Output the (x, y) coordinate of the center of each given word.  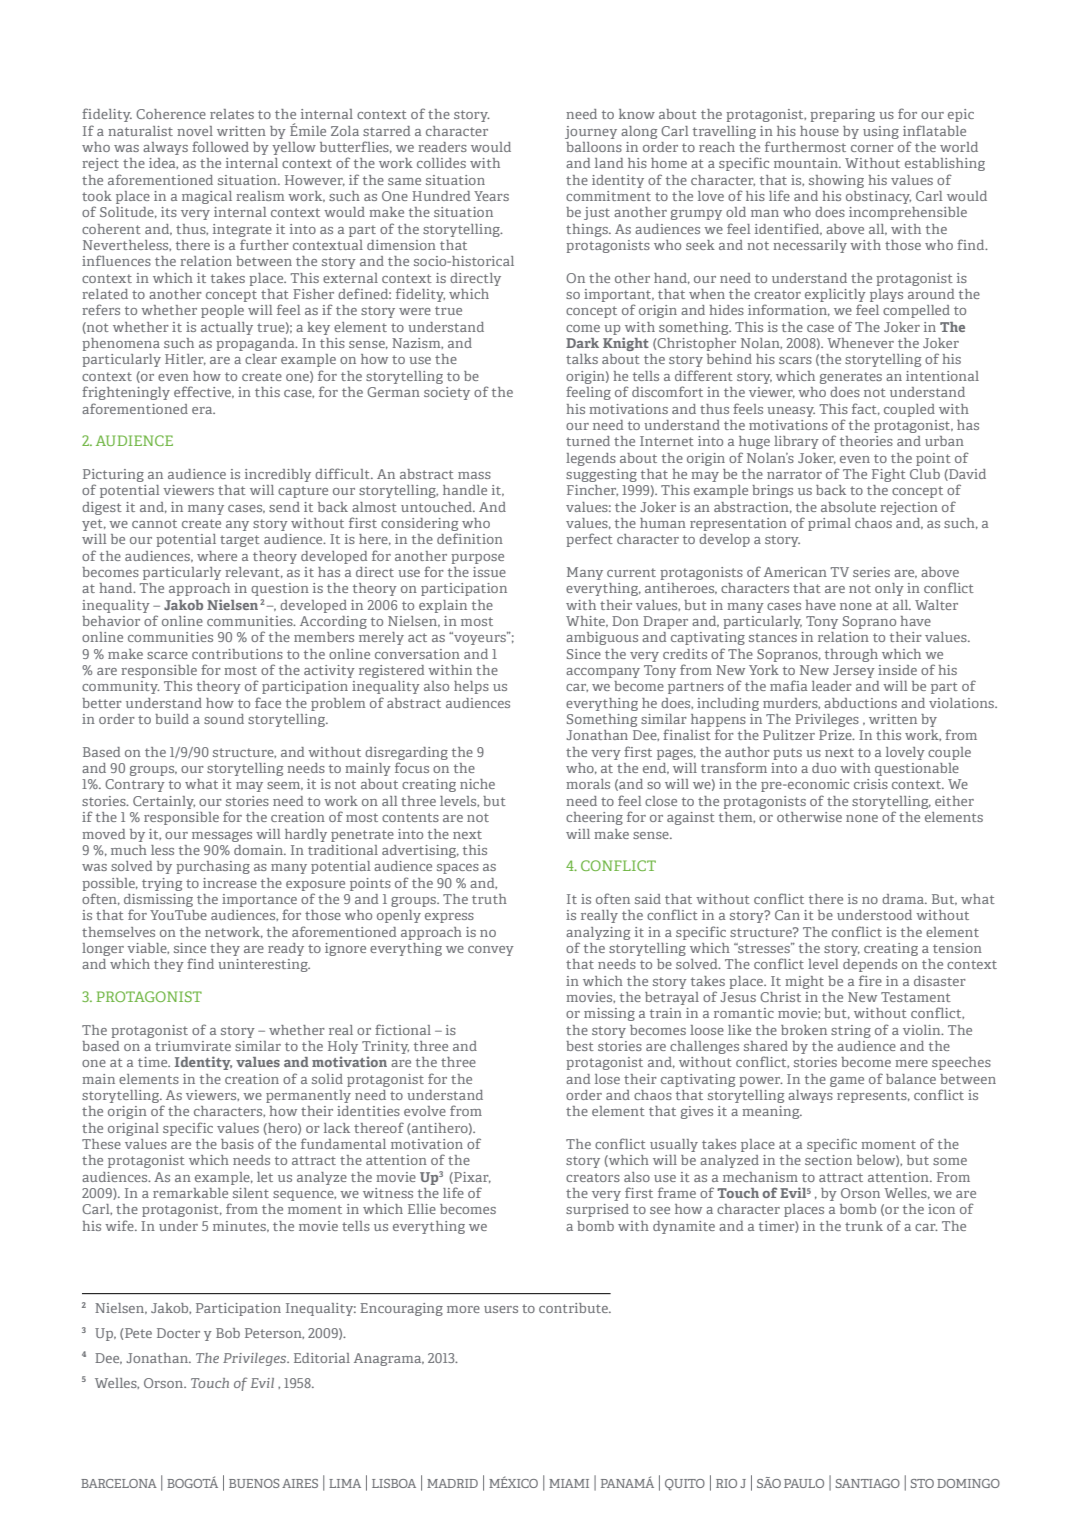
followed (220, 146)
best (580, 1046)
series (871, 572)
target (240, 541)
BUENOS (254, 1483)
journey (591, 132)
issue (489, 572)
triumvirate (193, 1046)
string (851, 1031)
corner (872, 148)
